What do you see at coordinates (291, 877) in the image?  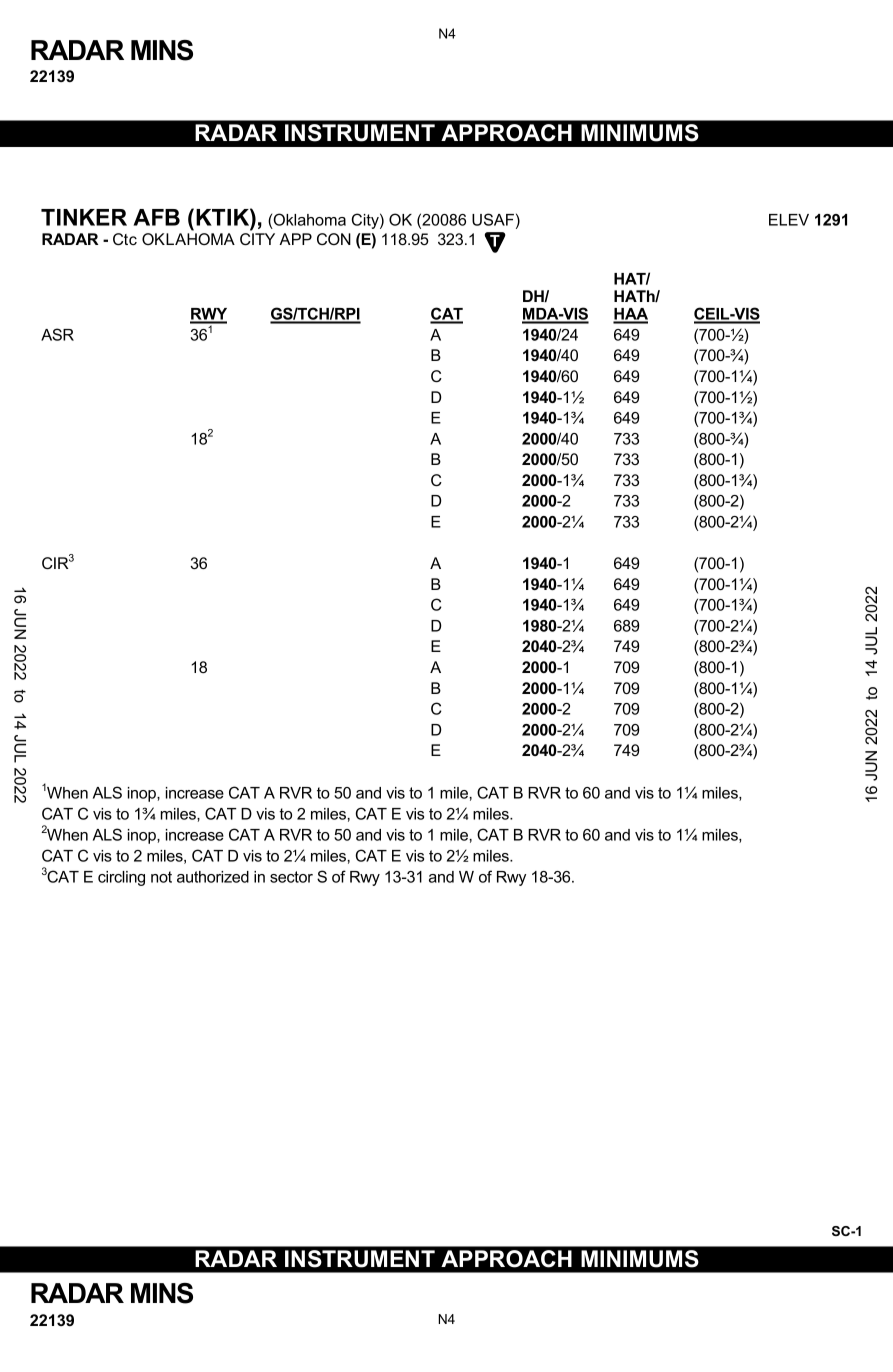 I see `sector` at bounding box center [291, 877].
